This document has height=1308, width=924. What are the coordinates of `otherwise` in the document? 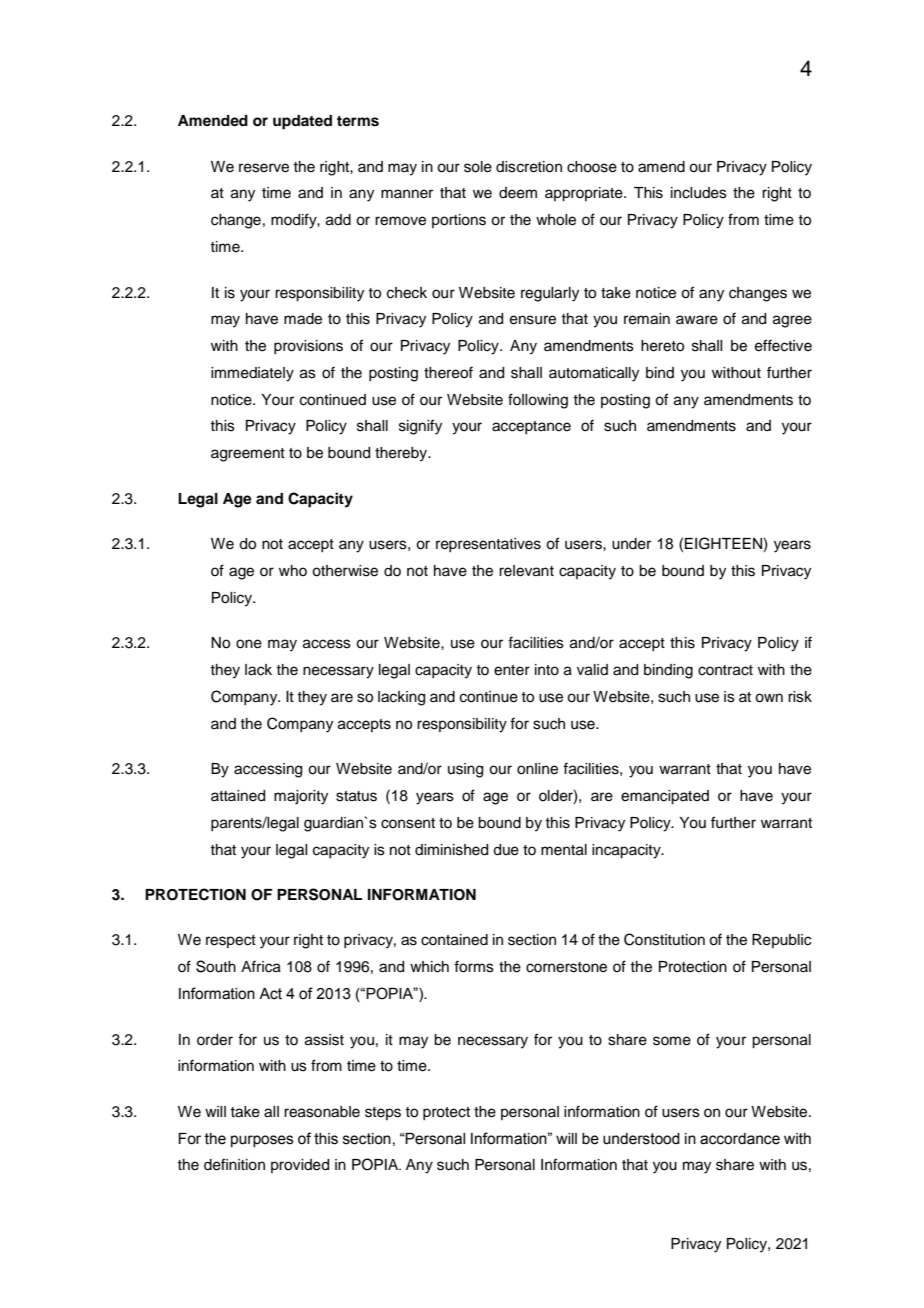 It's located at (345, 571).
